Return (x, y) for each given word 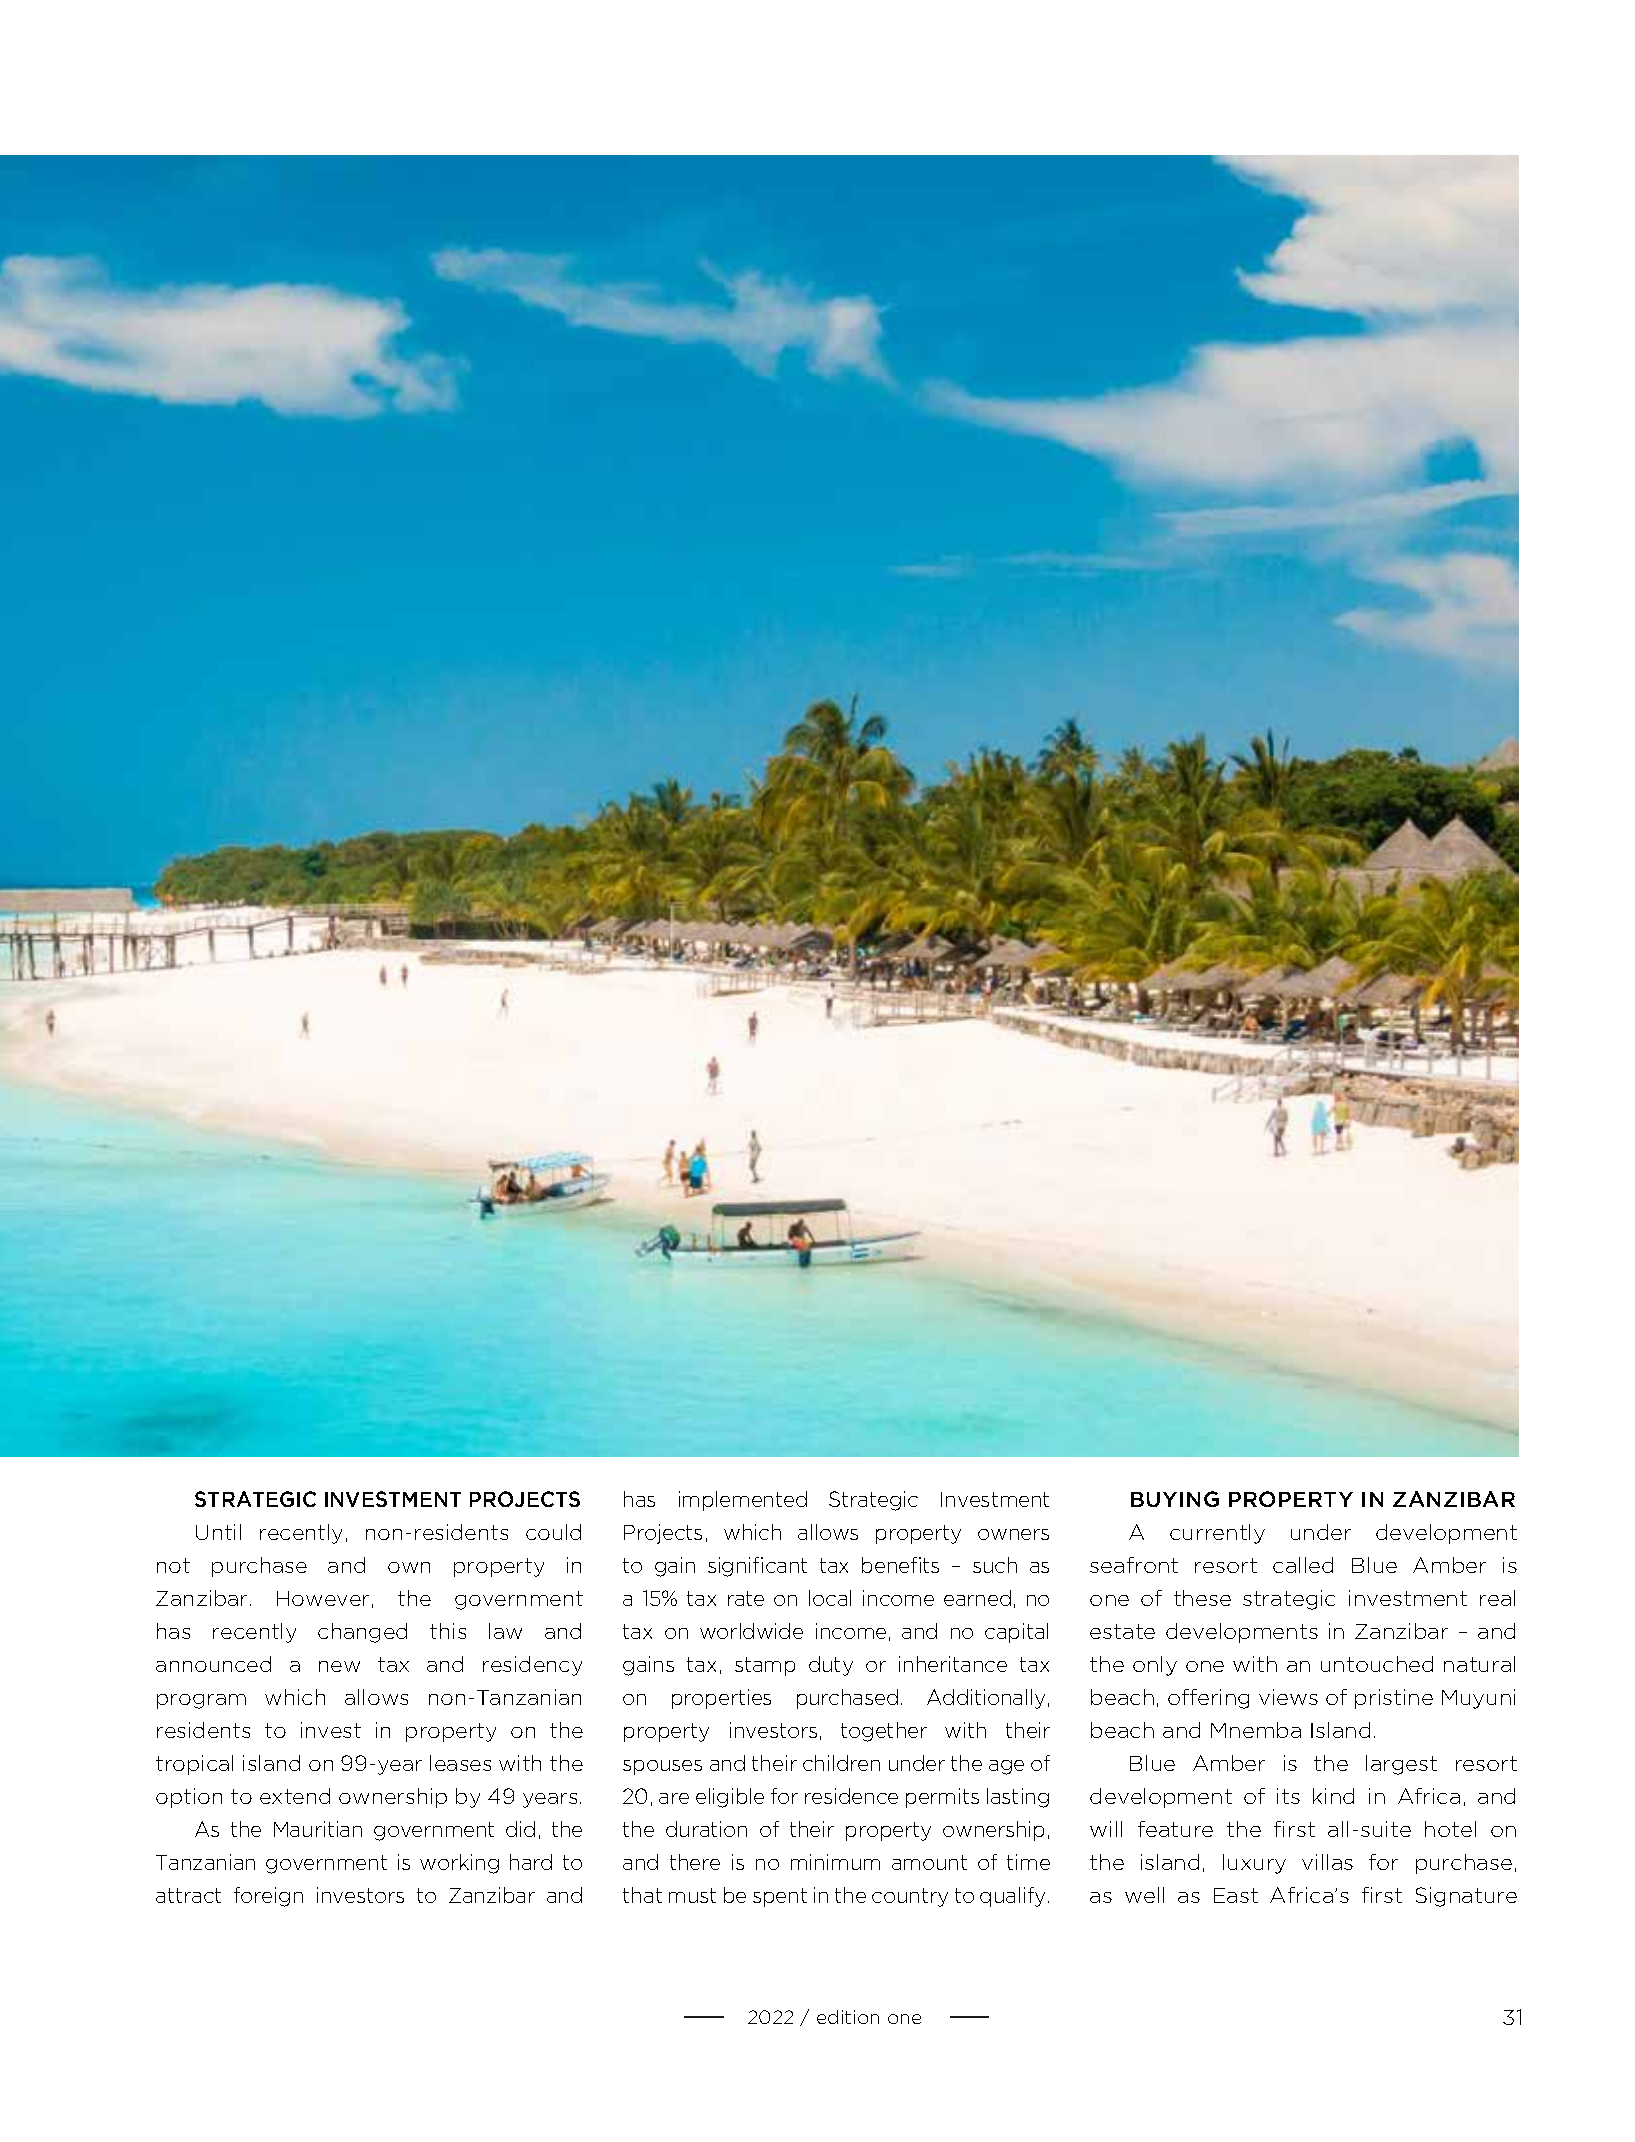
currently (1217, 1534)
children (841, 1763)
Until (218, 1532)
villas (1327, 1862)
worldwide (751, 1631)
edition (848, 2017)
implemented (743, 1501)
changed (362, 1633)
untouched (1377, 1664)
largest (1401, 1765)
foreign (268, 1897)
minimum (835, 1862)
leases (460, 1763)
